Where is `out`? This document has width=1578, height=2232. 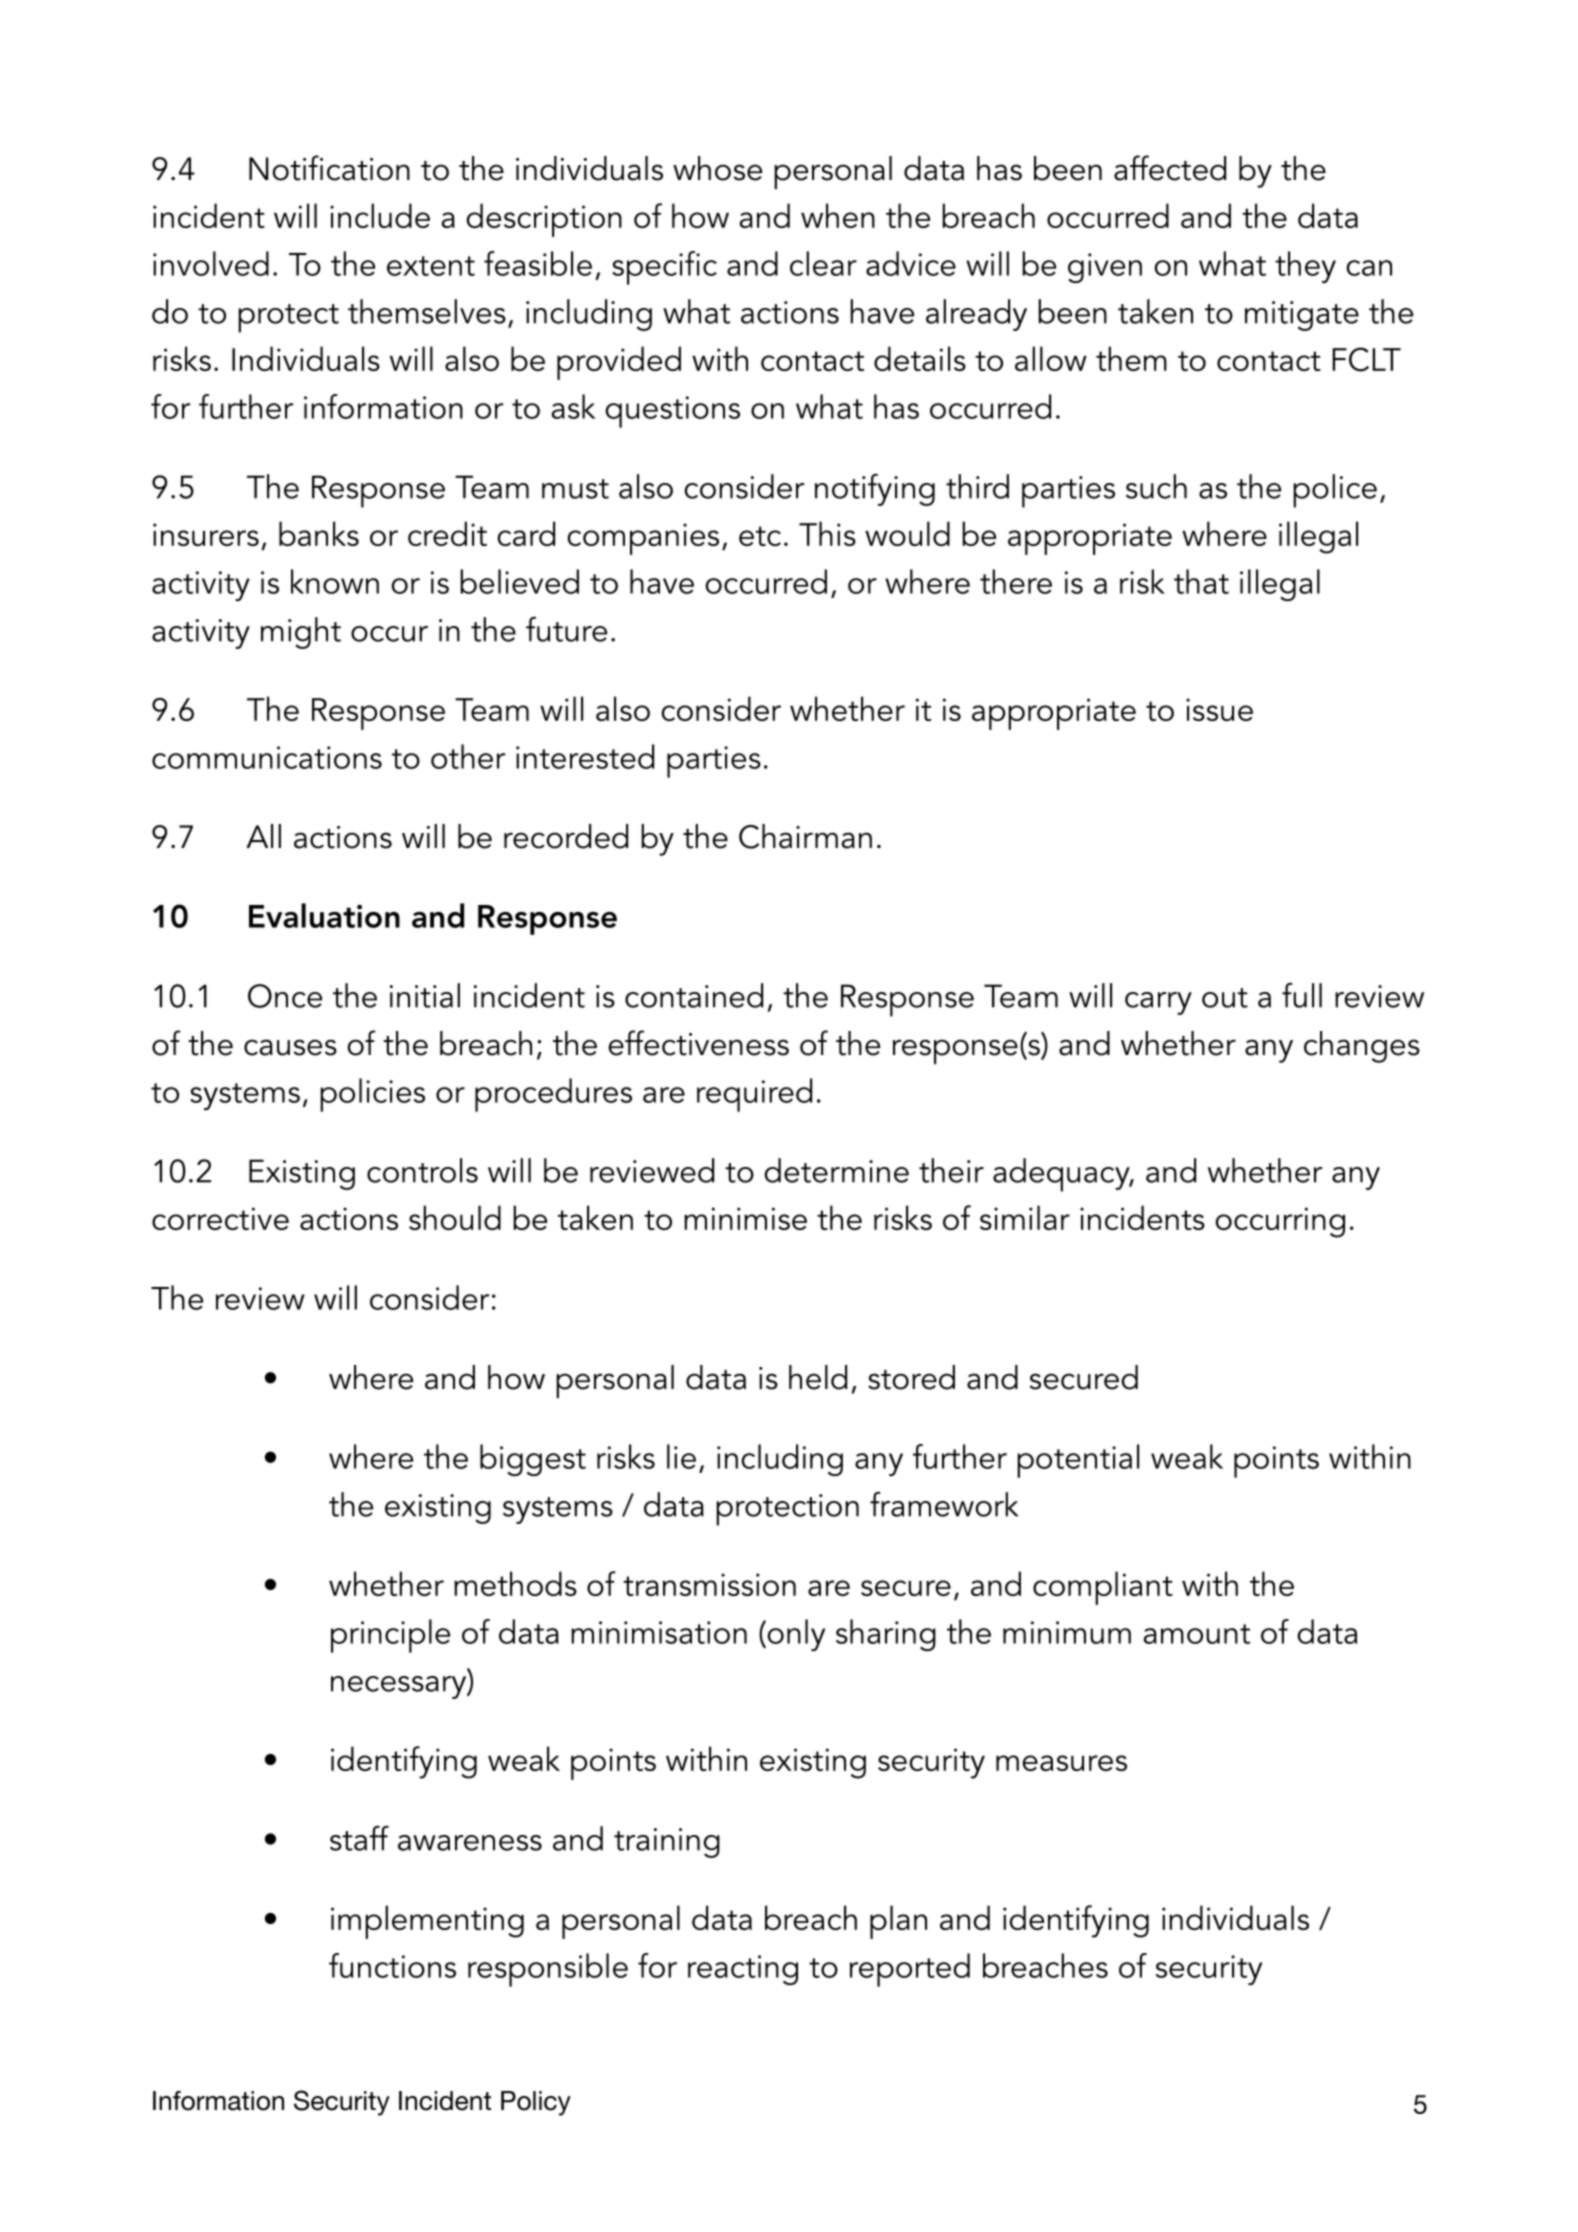
out is located at coordinates (1225, 998).
